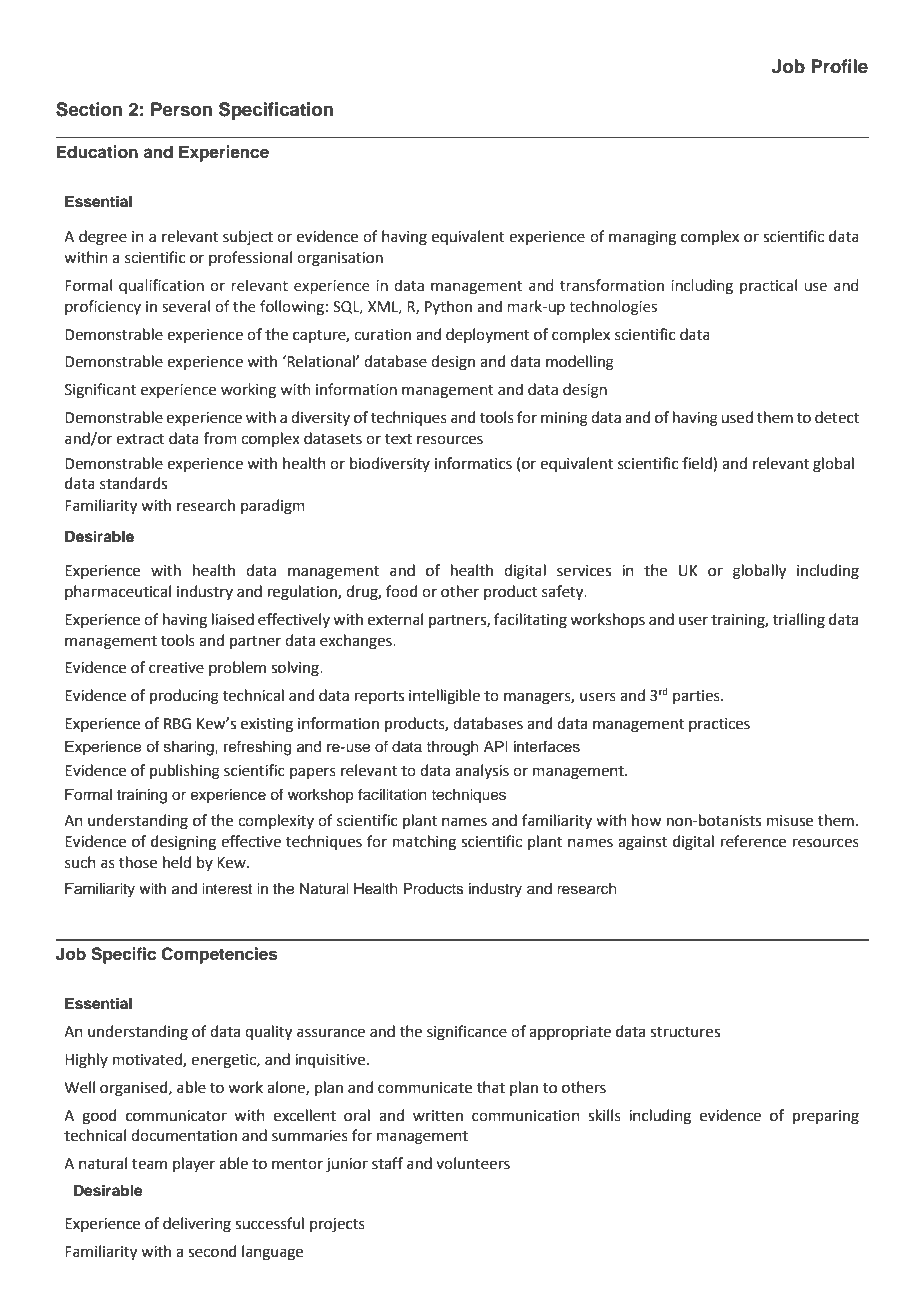 Image resolution: width=924 pixels, height=1308 pixels. Describe the element at coordinates (839, 66) in the document. I see `Profile` at that location.
